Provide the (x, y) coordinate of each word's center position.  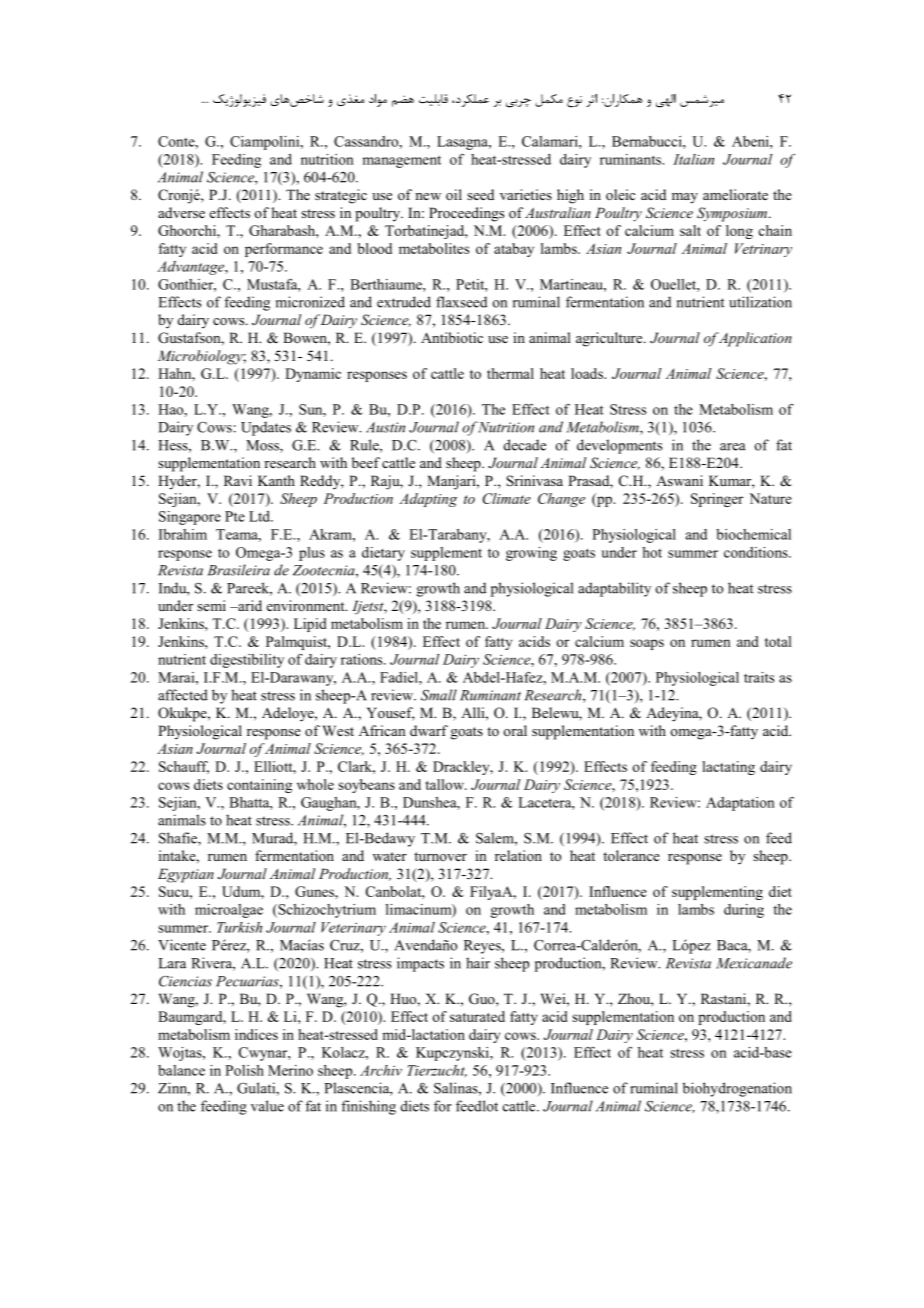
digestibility (247, 661)
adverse (181, 212)
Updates (266, 428)
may (685, 198)
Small (439, 695)
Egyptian (186, 875)
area (733, 447)
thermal (510, 373)
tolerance (631, 855)
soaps (647, 644)
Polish (244, 1070)
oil (454, 194)
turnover (440, 856)
